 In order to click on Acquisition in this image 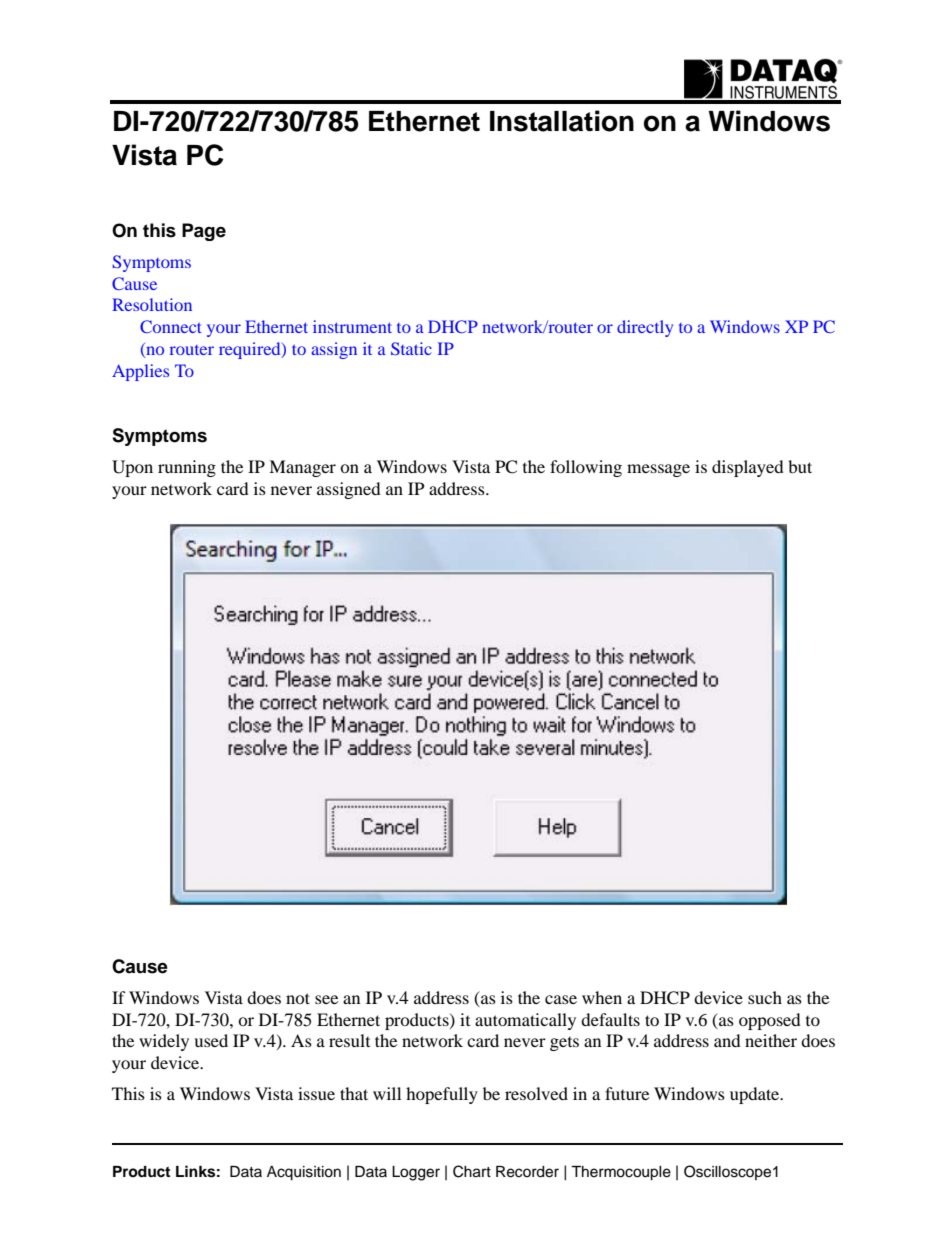, I will do `click(304, 1173)`.
